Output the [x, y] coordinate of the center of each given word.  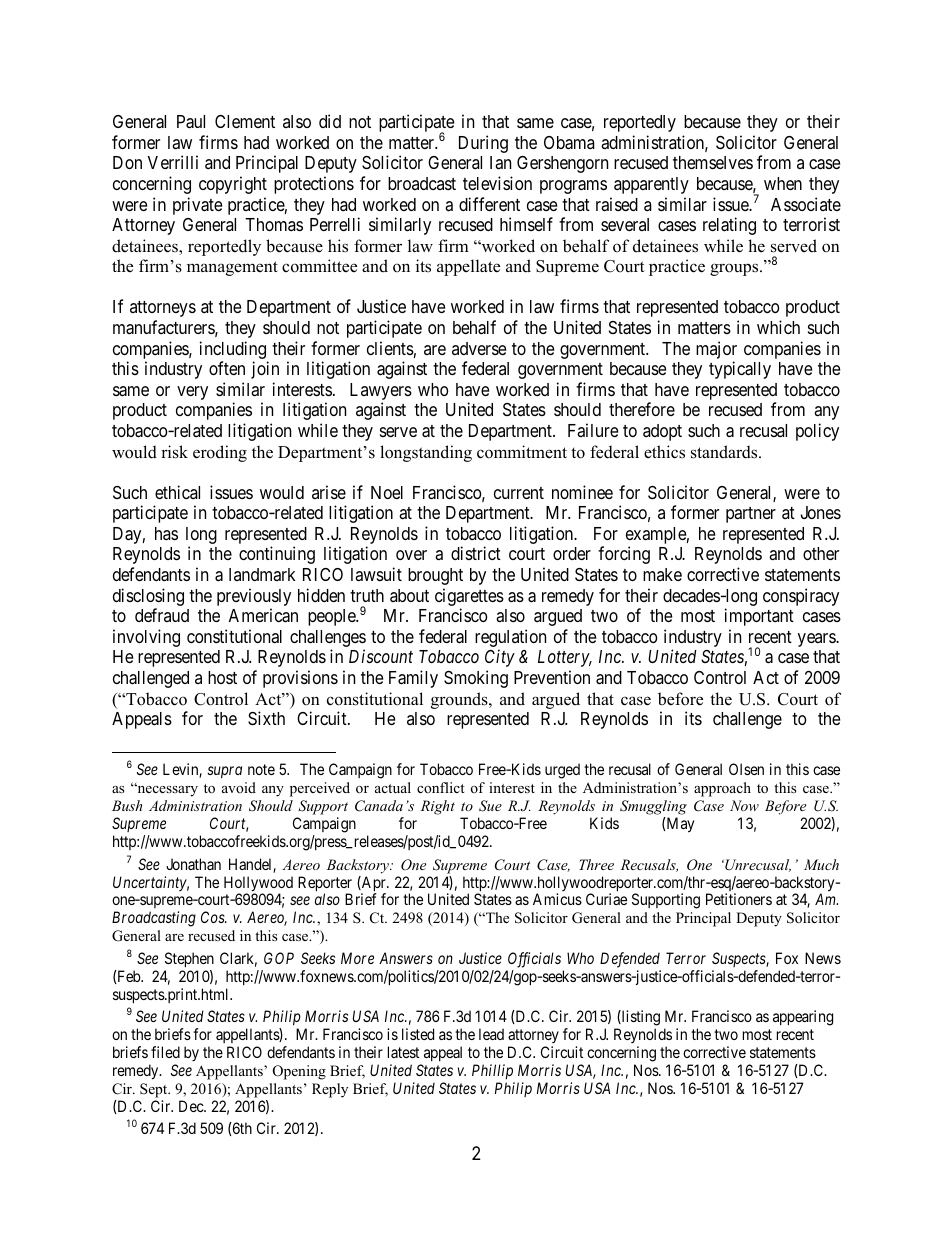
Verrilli [173, 162]
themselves [713, 162]
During [483, 144]
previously [254, 598]
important [759, 617]
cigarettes [469, 598]
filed [165, 1052]
